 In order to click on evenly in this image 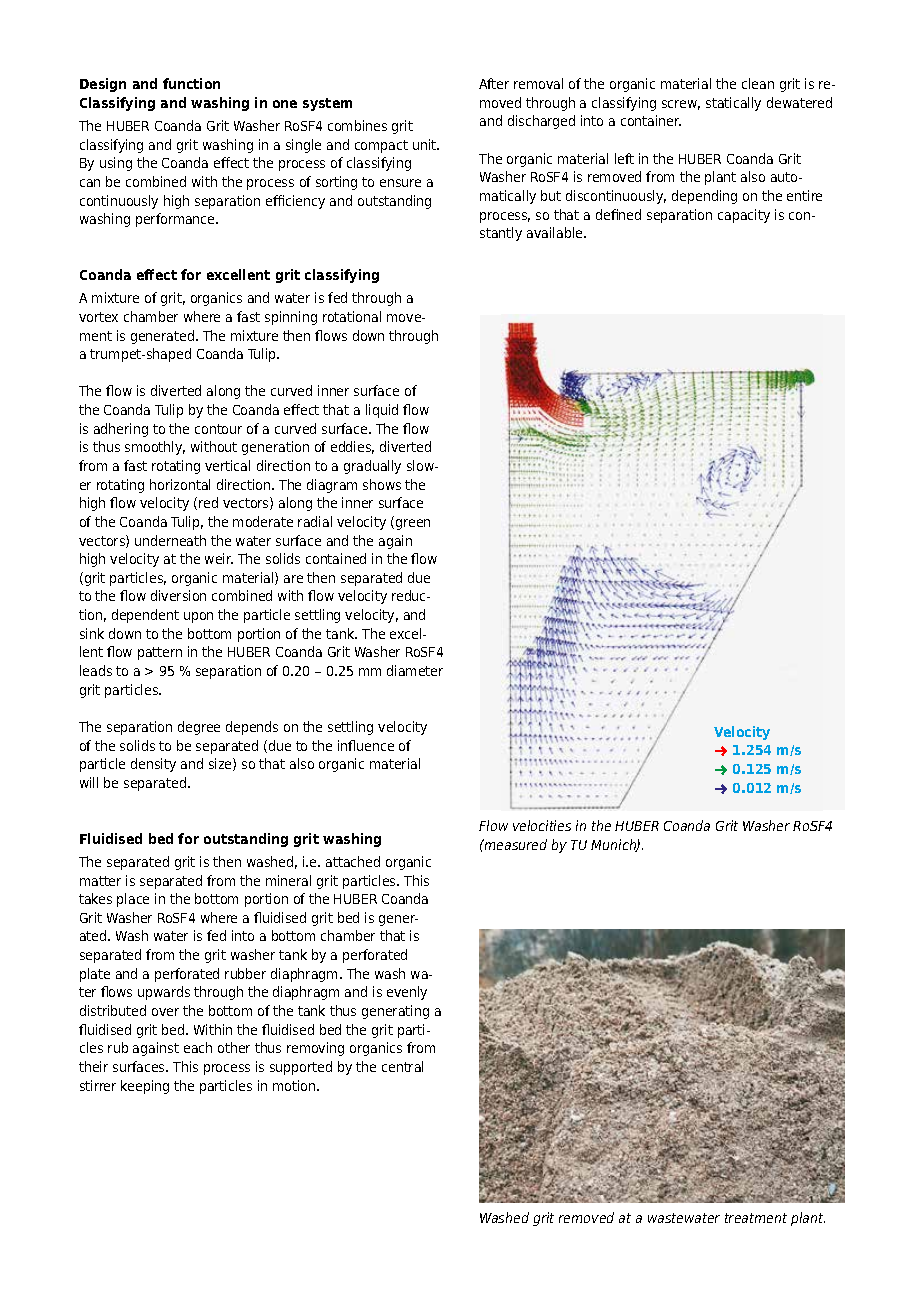, I will do `click(407, 993)`.
